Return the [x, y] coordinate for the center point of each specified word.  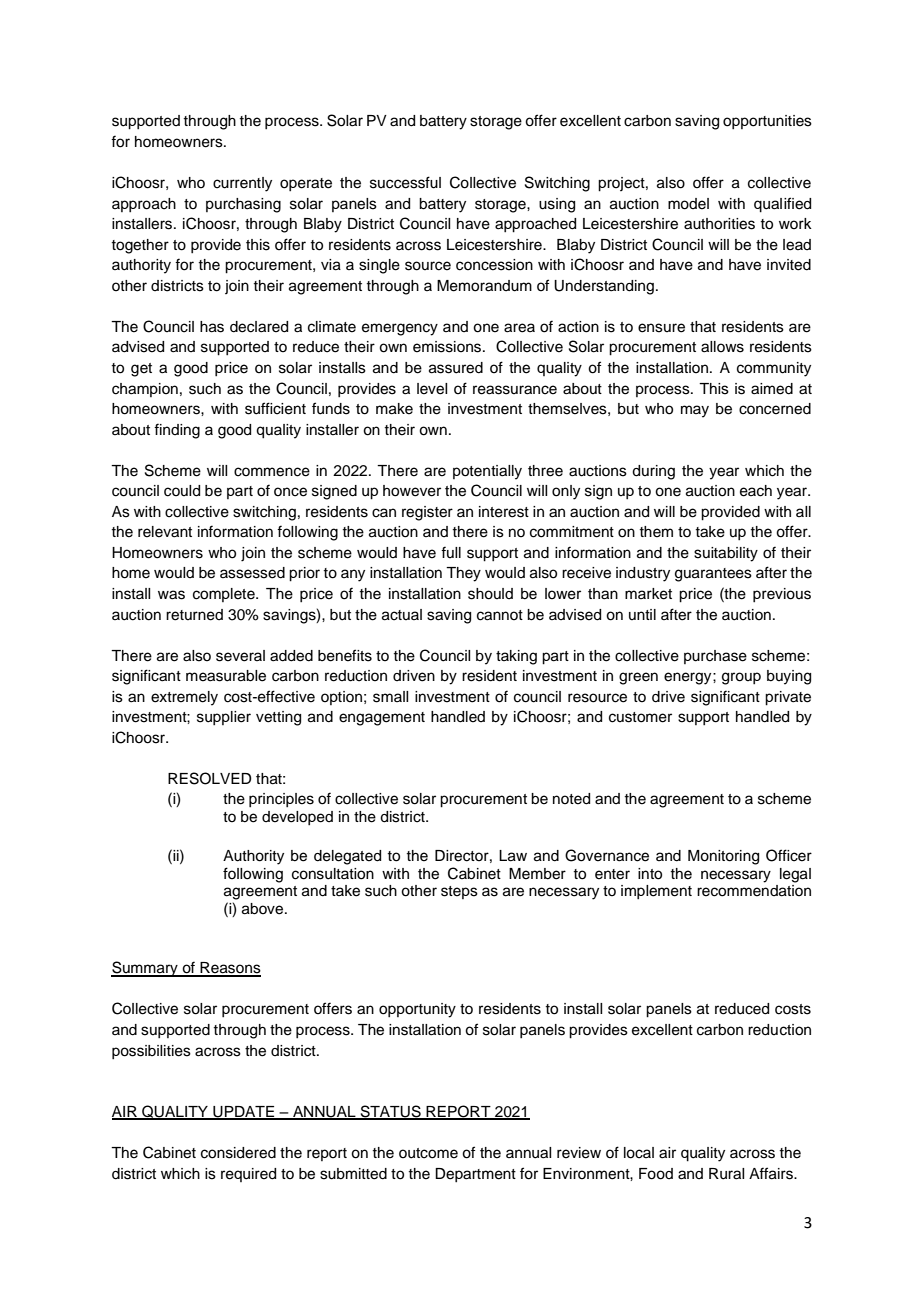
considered [238, 1153]
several [240, 656]
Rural [726, 1174]
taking [516, 657]
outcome [428, 1153]
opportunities [767, 122]
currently [242, 184]
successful [405, 182]
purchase [715, 657]
